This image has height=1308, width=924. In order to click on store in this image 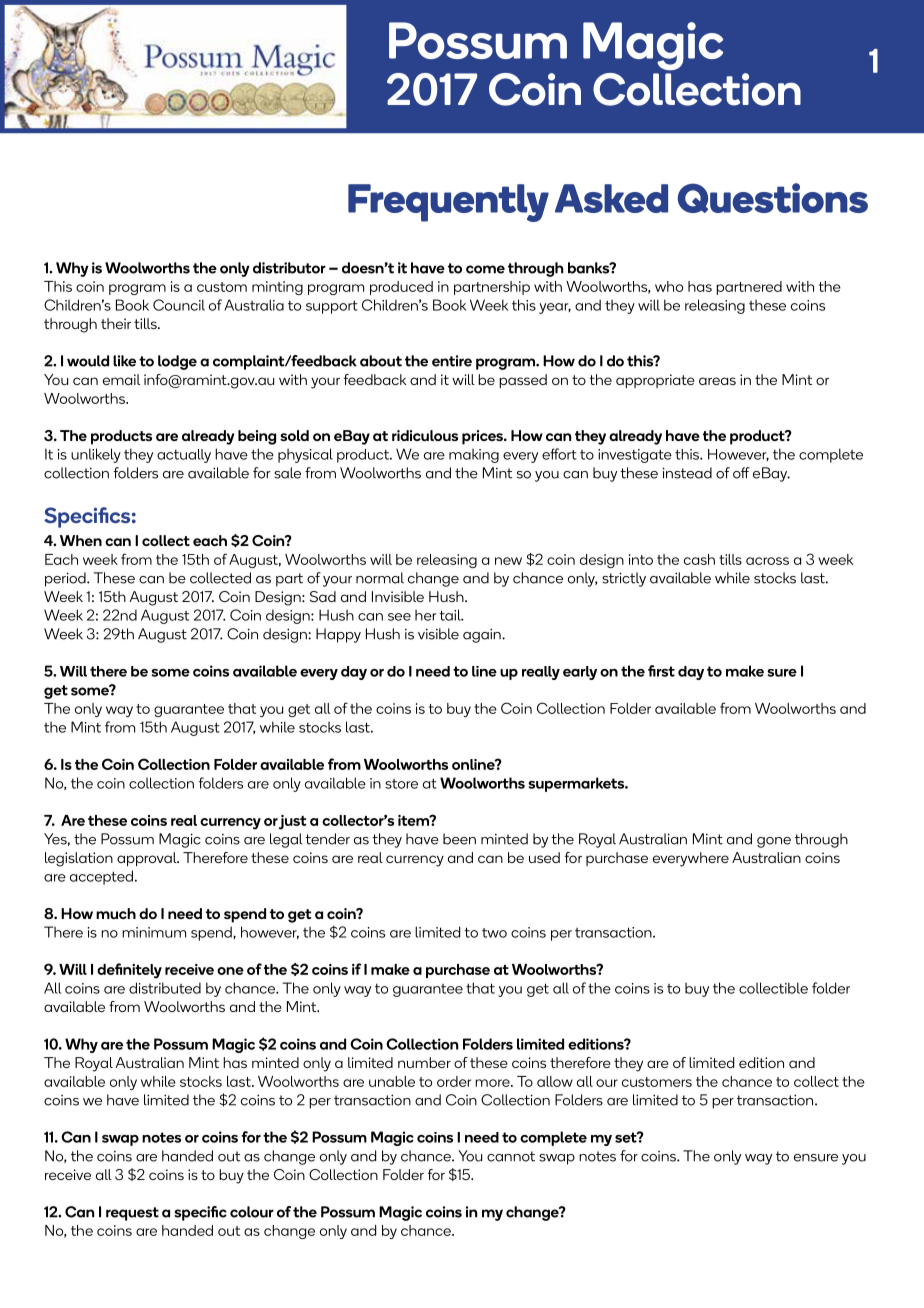, I will do `click(401, 784)`.
